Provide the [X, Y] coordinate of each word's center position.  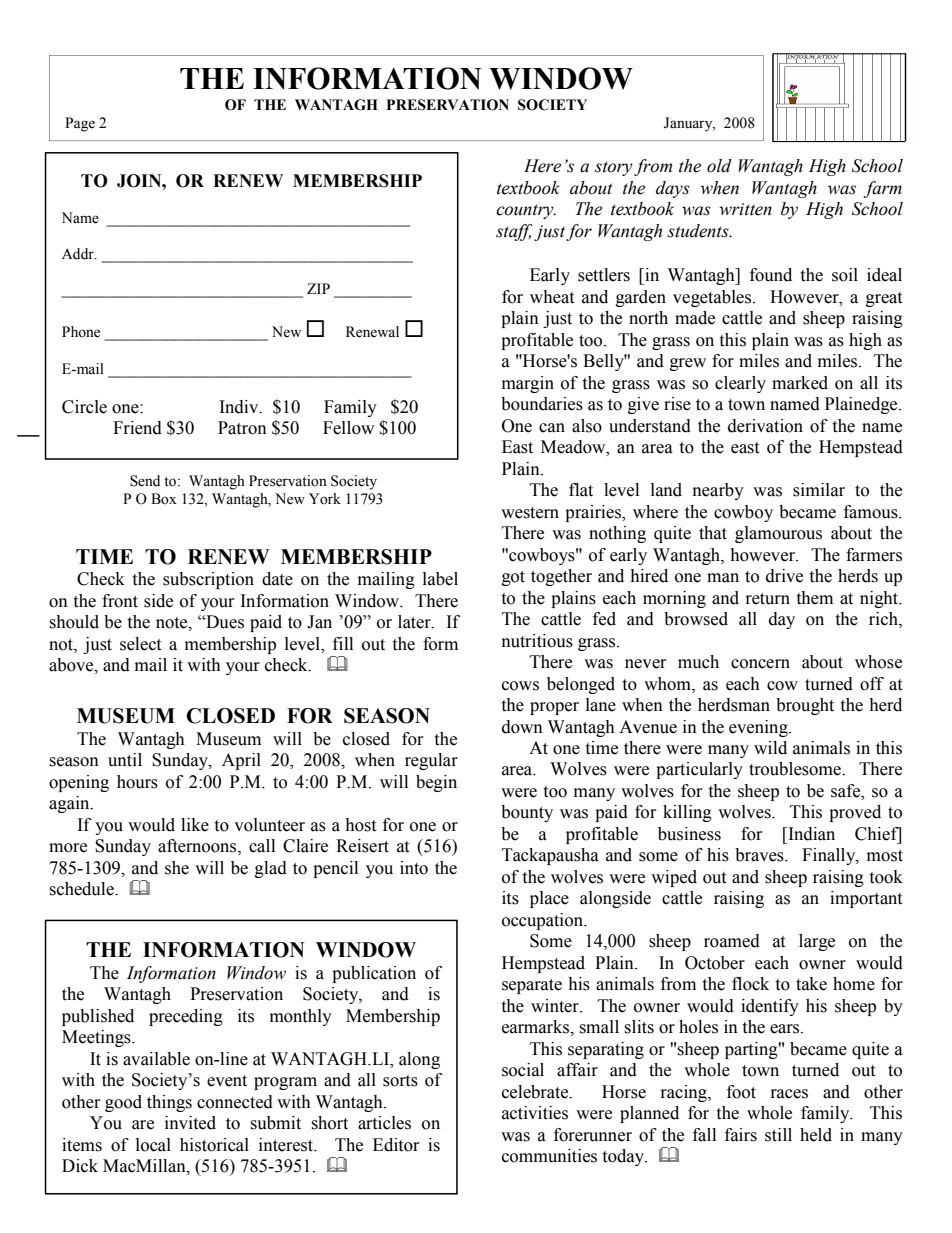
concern [760, 664]
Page [80, 124]
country [526, 211]
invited [190, 1123]
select [140, 644]
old [719, 166]
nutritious [537, 641]
